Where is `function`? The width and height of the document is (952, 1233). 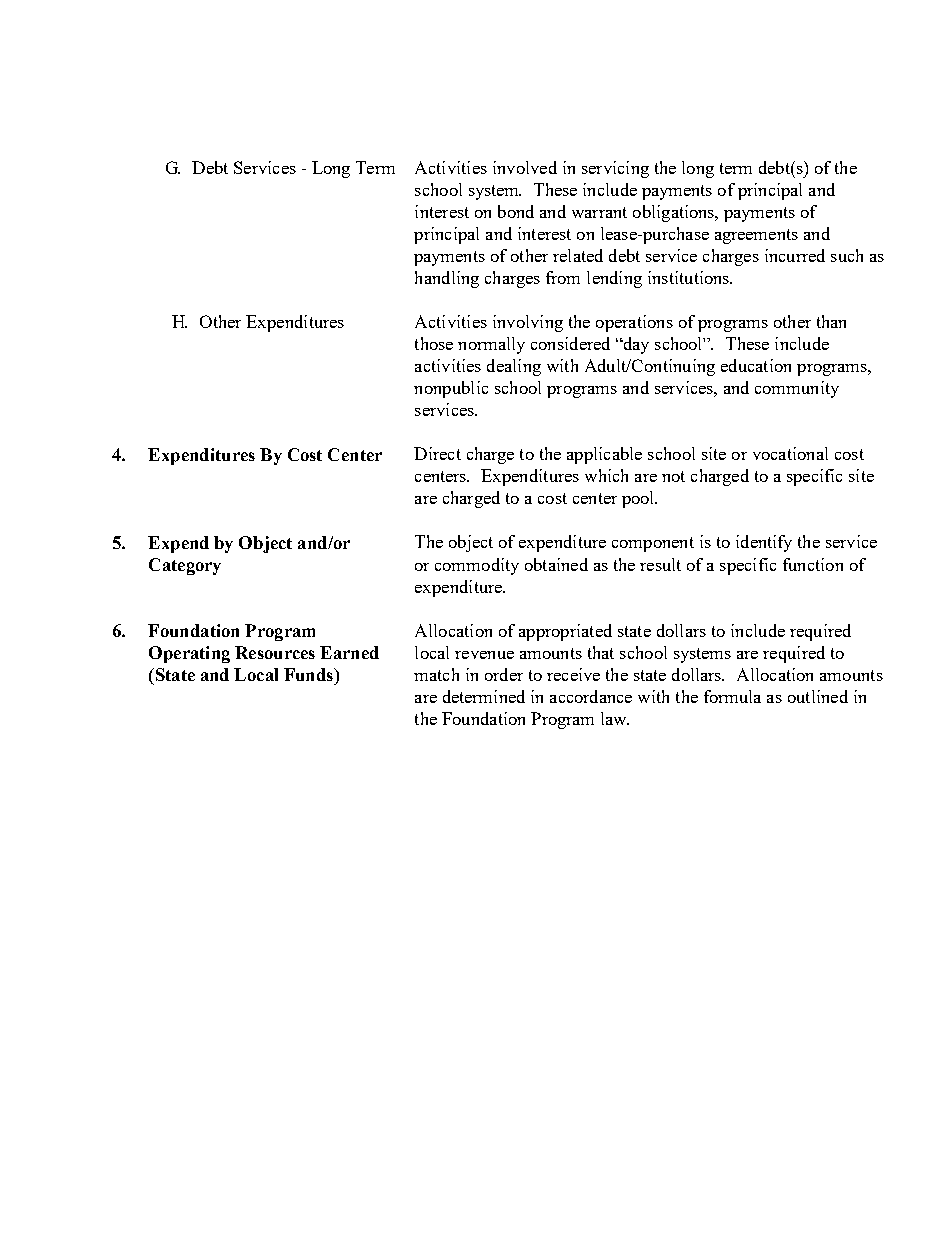 function is located at coordinates (813, 564).
